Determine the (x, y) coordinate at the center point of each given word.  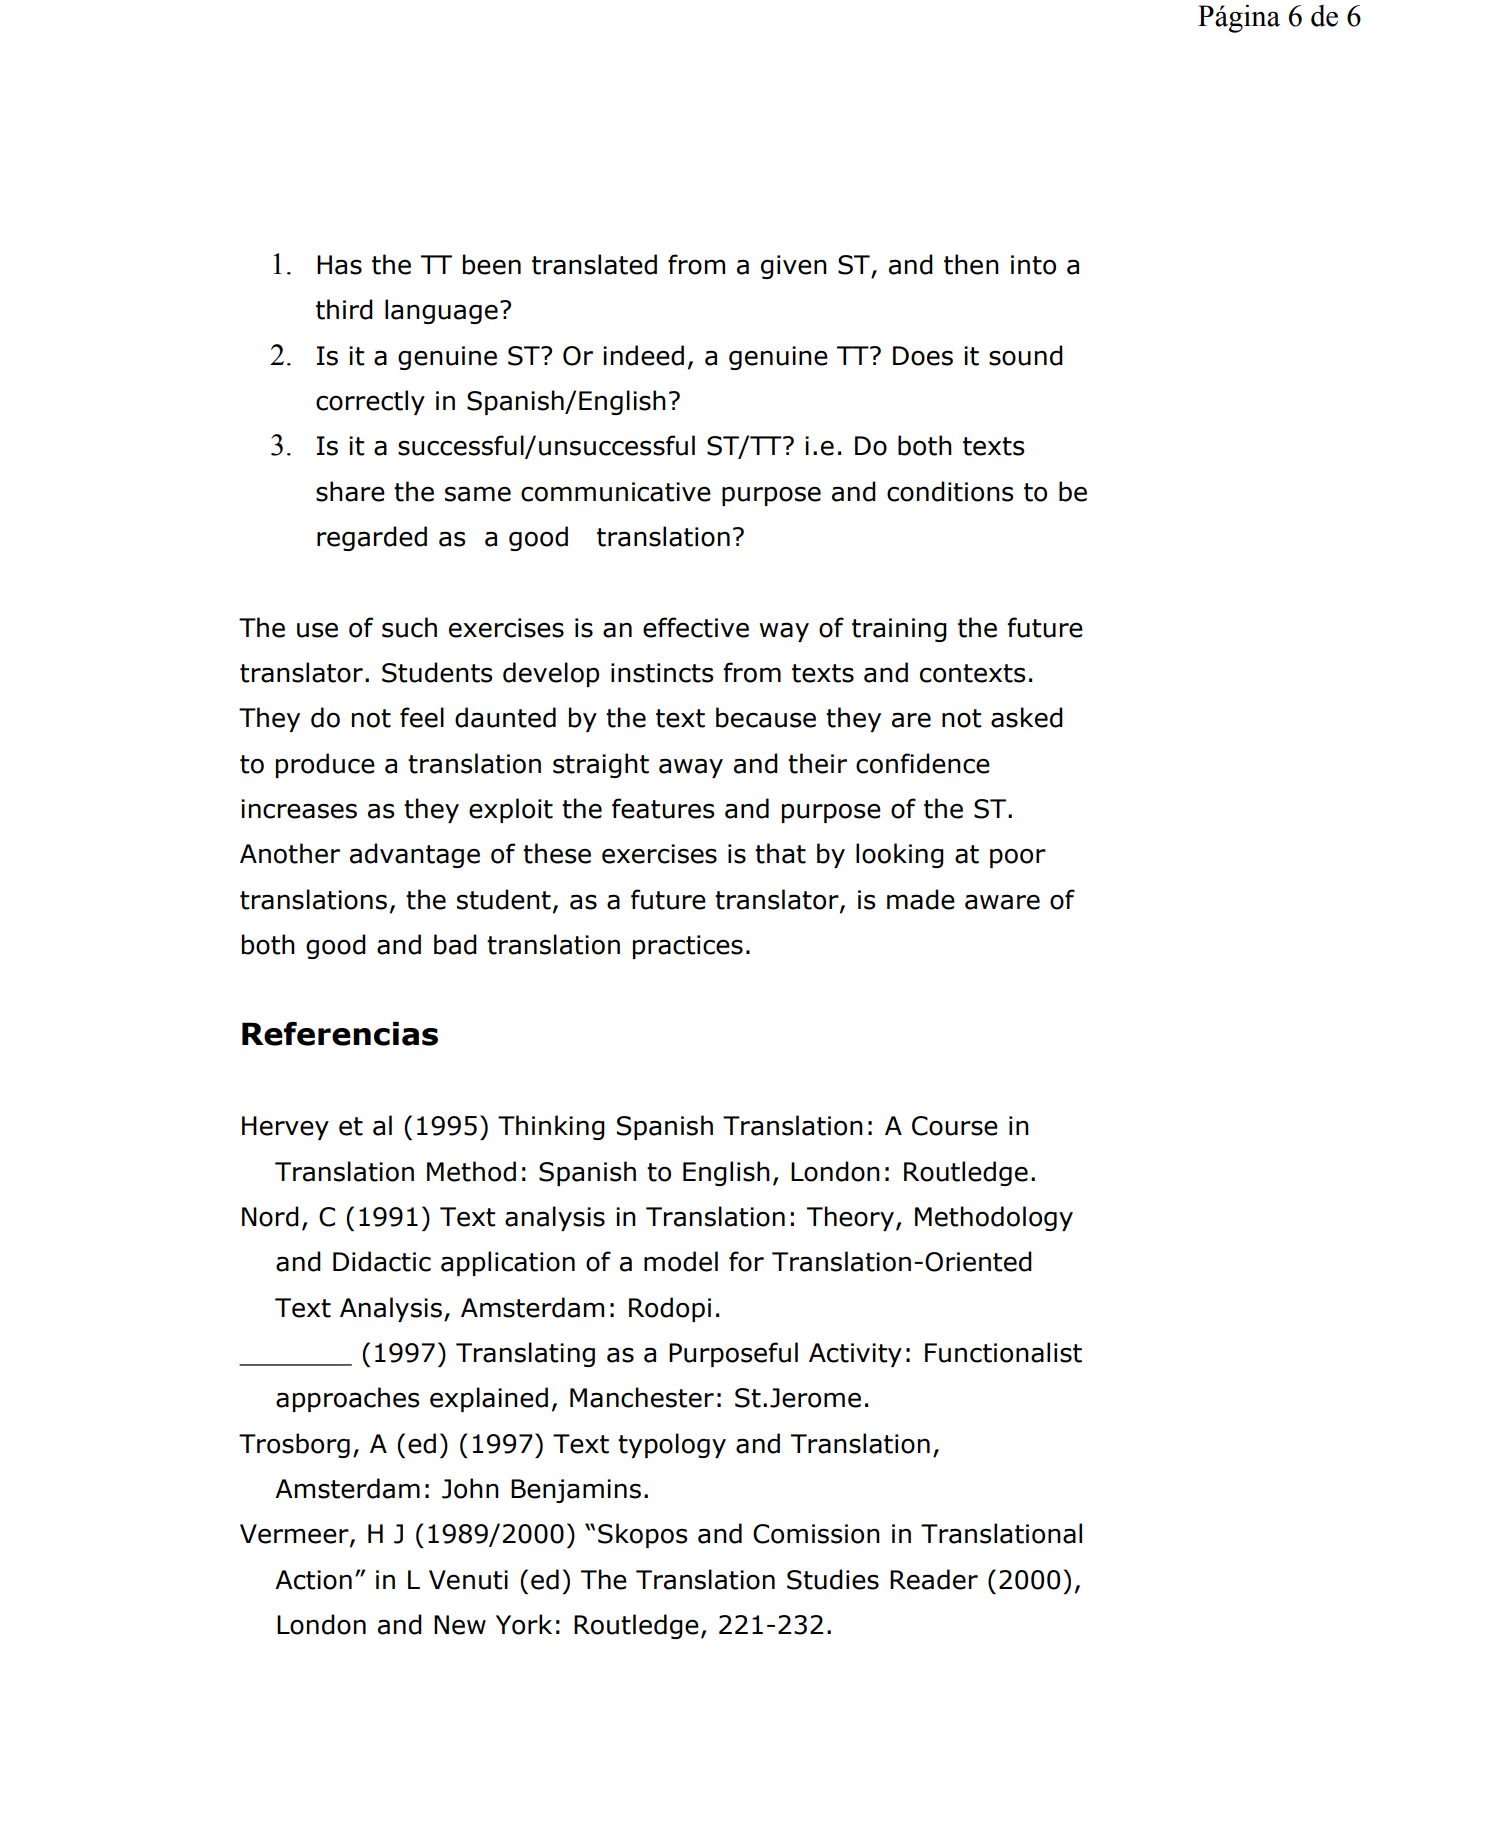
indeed (643, 355)
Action (313, 1580)
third (344, 309)
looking (900, 855)
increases (299, 809)
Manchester (642, 1397)
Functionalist (1003, 1352)
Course (955, 1126)
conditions (950, 491)
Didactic (382, 1261)
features (663, 808)
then (971, 264)
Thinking (551, 1127)
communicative (616, 492)
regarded (372, 538)
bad (455, 944)
